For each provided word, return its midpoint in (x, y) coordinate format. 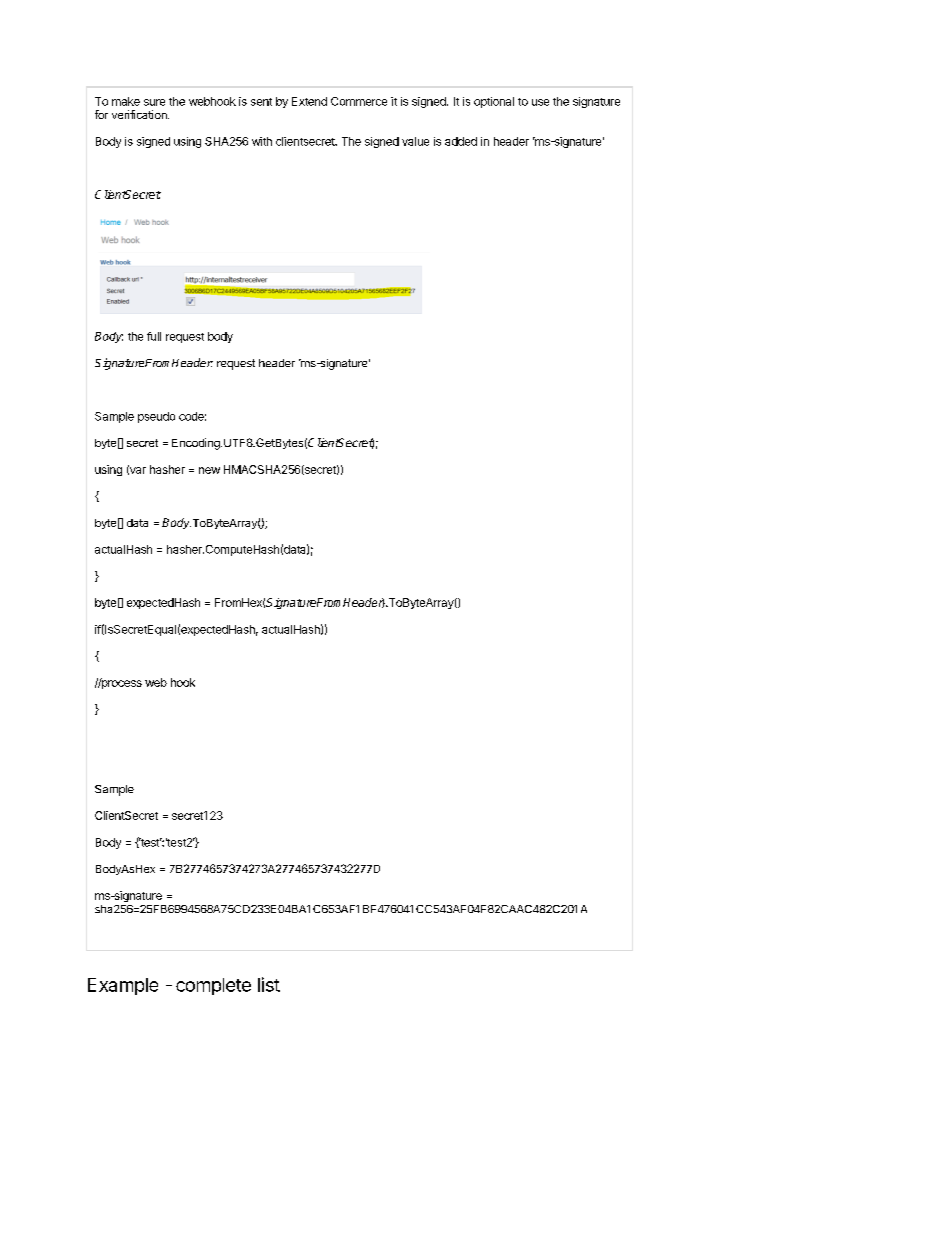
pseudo (156, 417)
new (209, 470)
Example (123, 986)
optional (494, 102)
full (154, 336)
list (269, 984)
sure (154, 102)
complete (213, 986)
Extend (309, 101)
